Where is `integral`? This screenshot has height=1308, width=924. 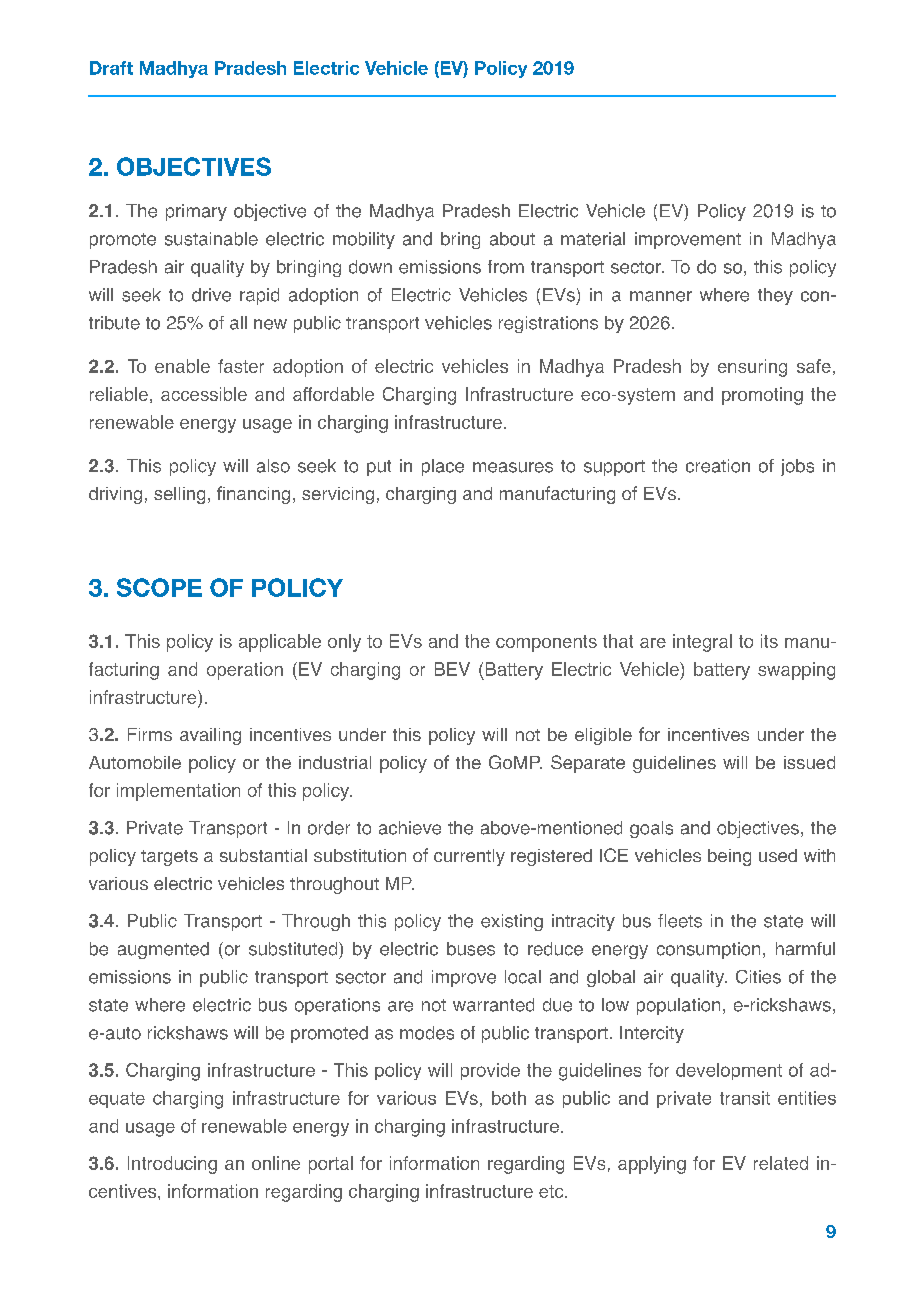
integral is located at coordinates (702, 643).
